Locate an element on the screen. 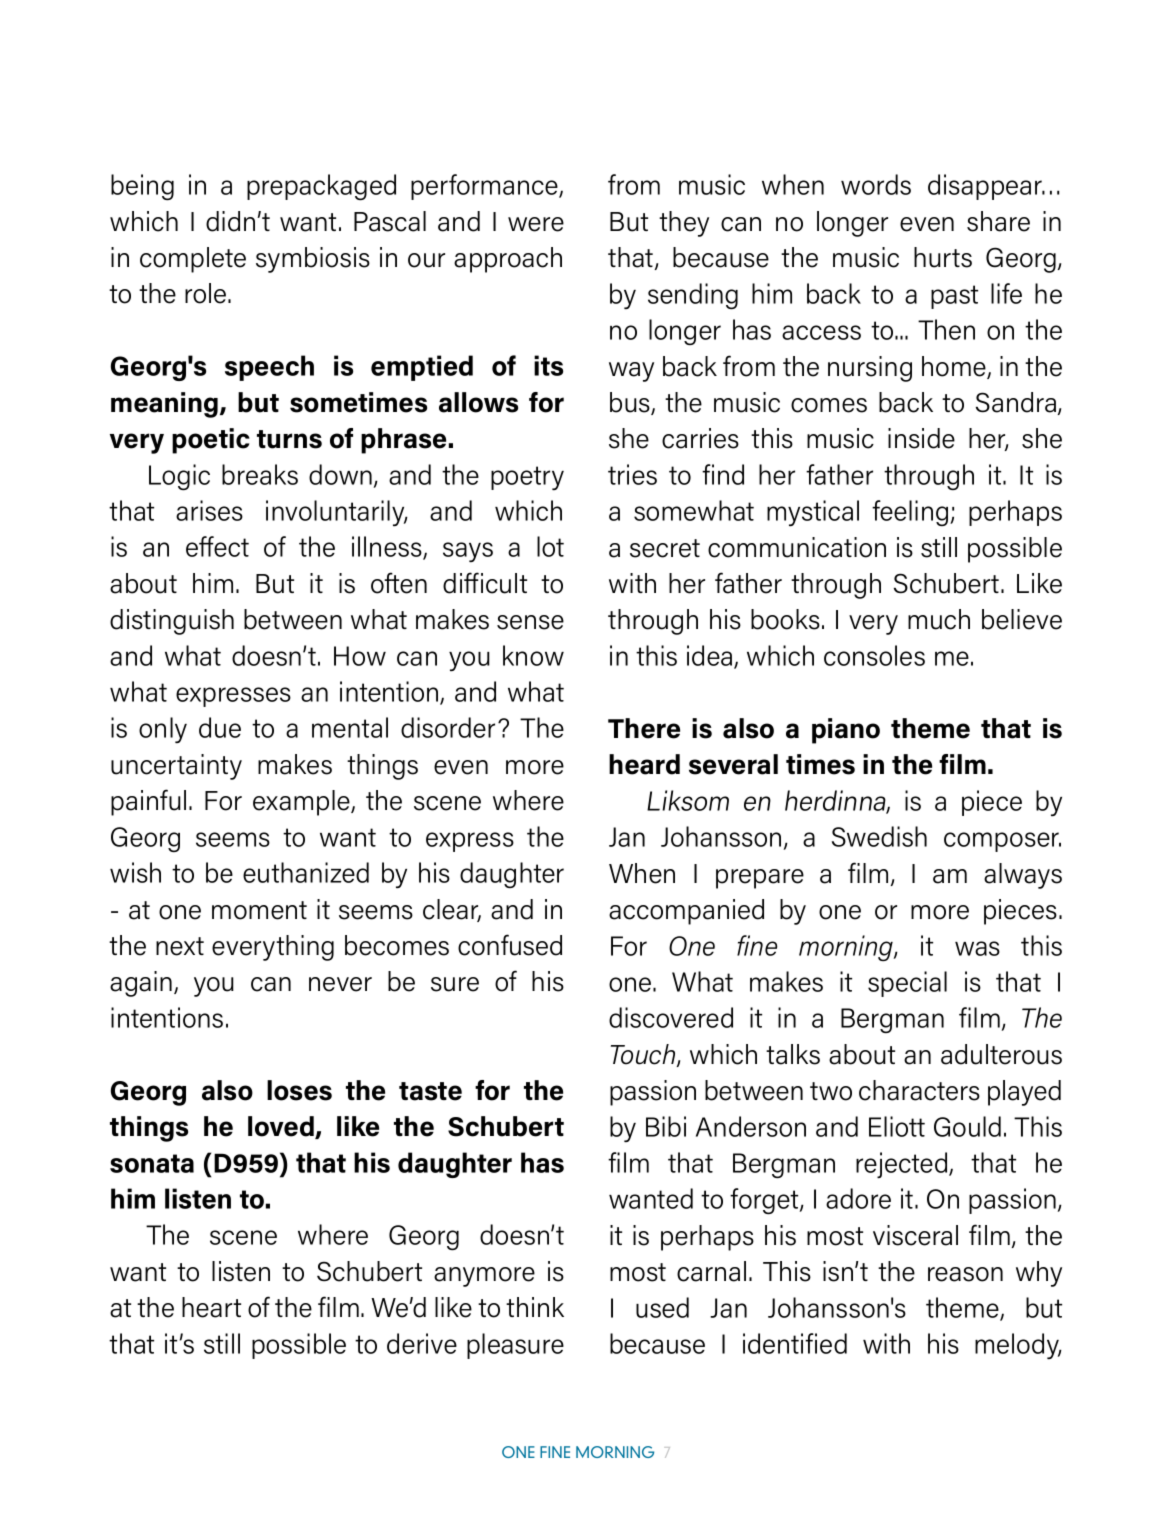  tries is located at coordinates (632, 474).
